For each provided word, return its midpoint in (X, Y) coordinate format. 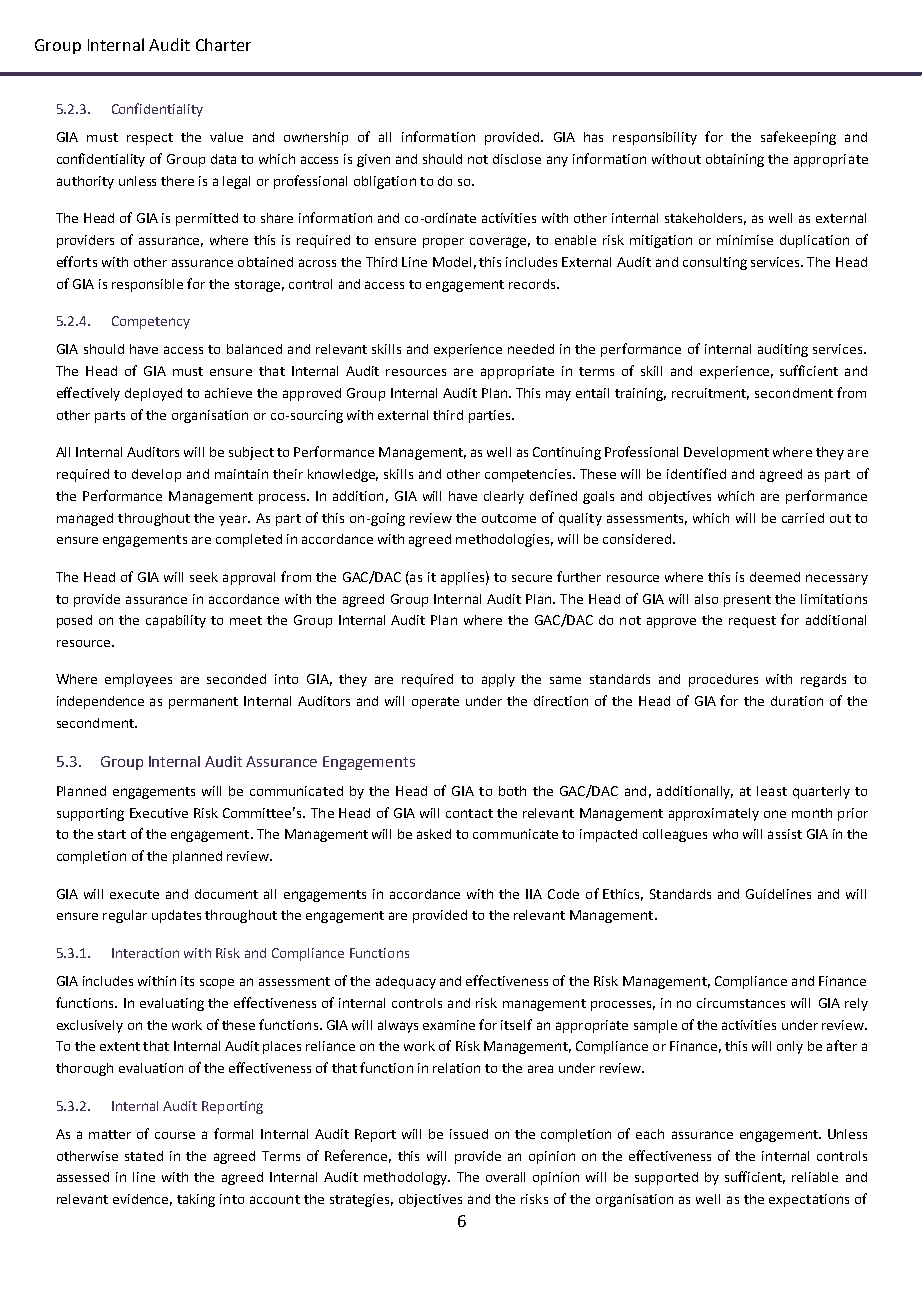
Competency (151, 322)
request (752, 622)
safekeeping (798, 138)
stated (144, 1156)
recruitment (710, 394)
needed (531, 349)
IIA (534, 894)
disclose (517, 159)
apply (498, 680)
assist (785, 834)
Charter (223, 44)
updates (176, 916)
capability (176, 621)
